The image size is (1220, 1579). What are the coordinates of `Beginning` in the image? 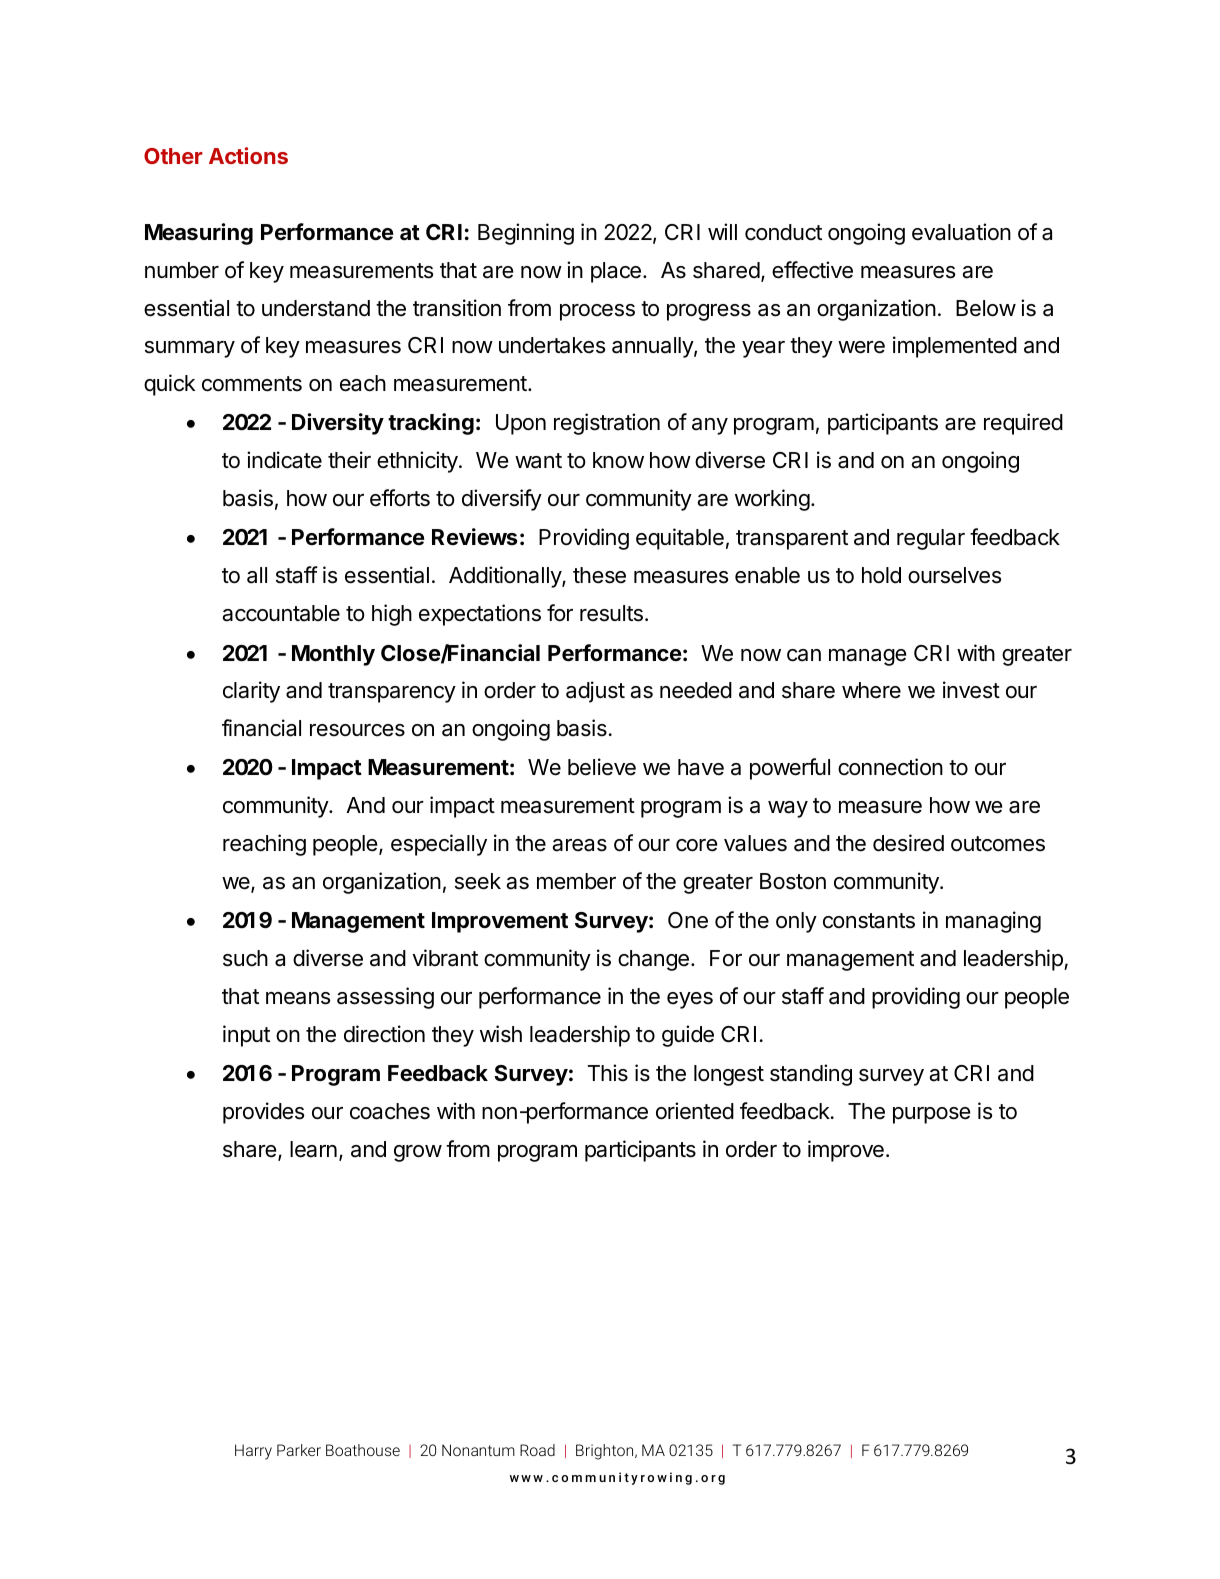 It's located at (526, 234).
